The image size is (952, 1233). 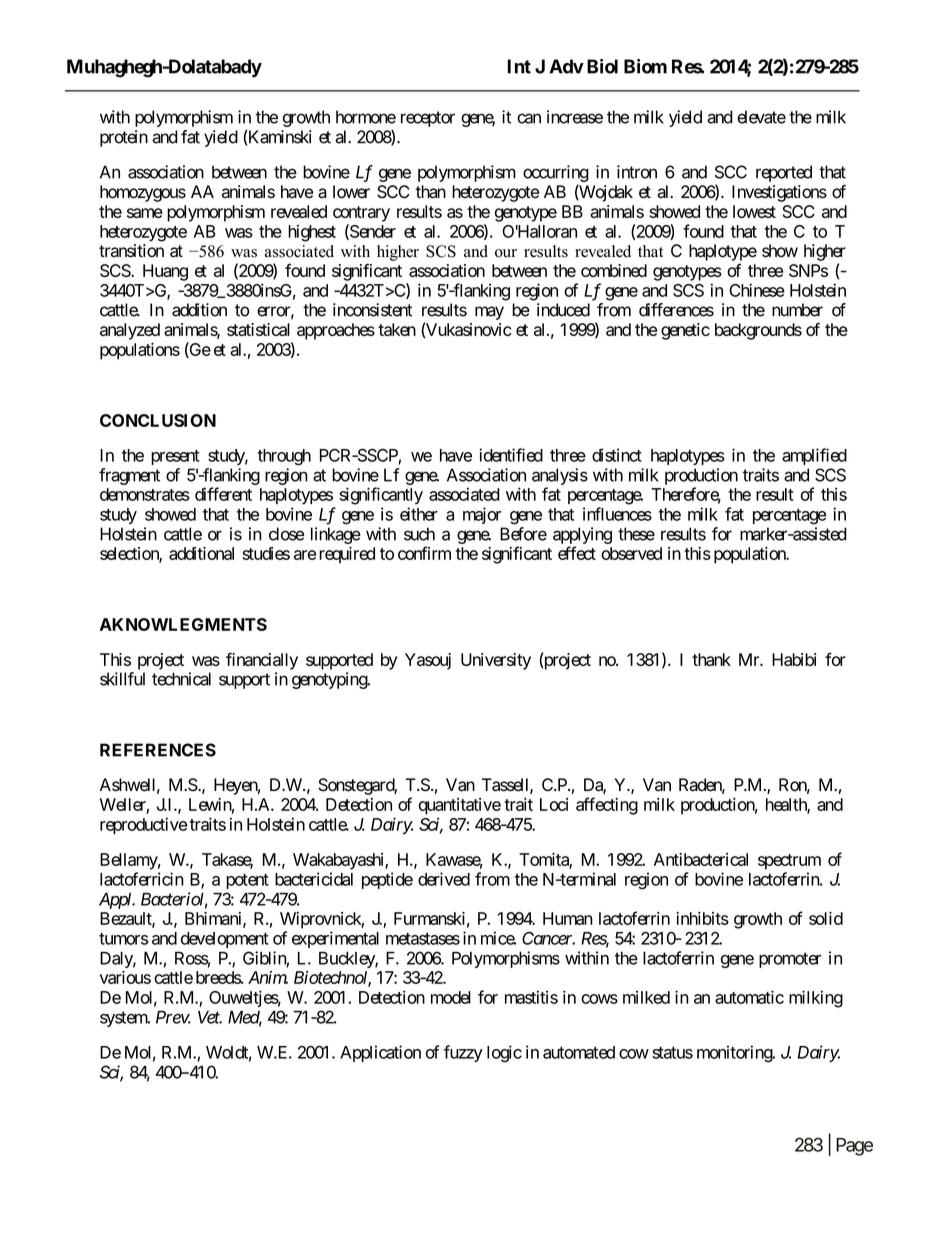 What do you see at coordinates (225, 940) in the screenshot?
I see `development` at bounding box center [225, 940].
